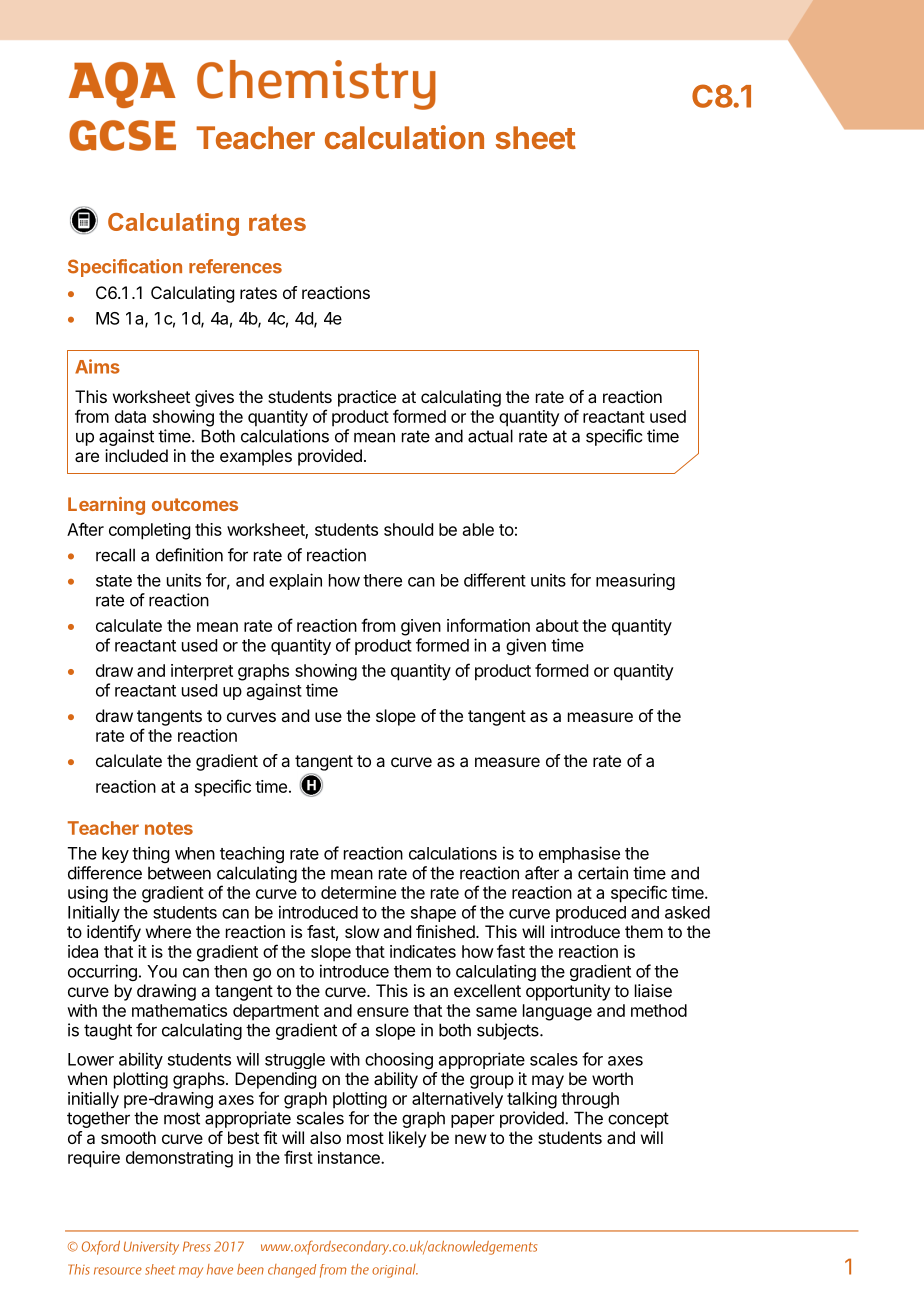 This screenshot has height=1308, width=924. What do you see at coordinates (151, 1248) in the screenshot?
I see `University` at bounding box center [151, 1248].
